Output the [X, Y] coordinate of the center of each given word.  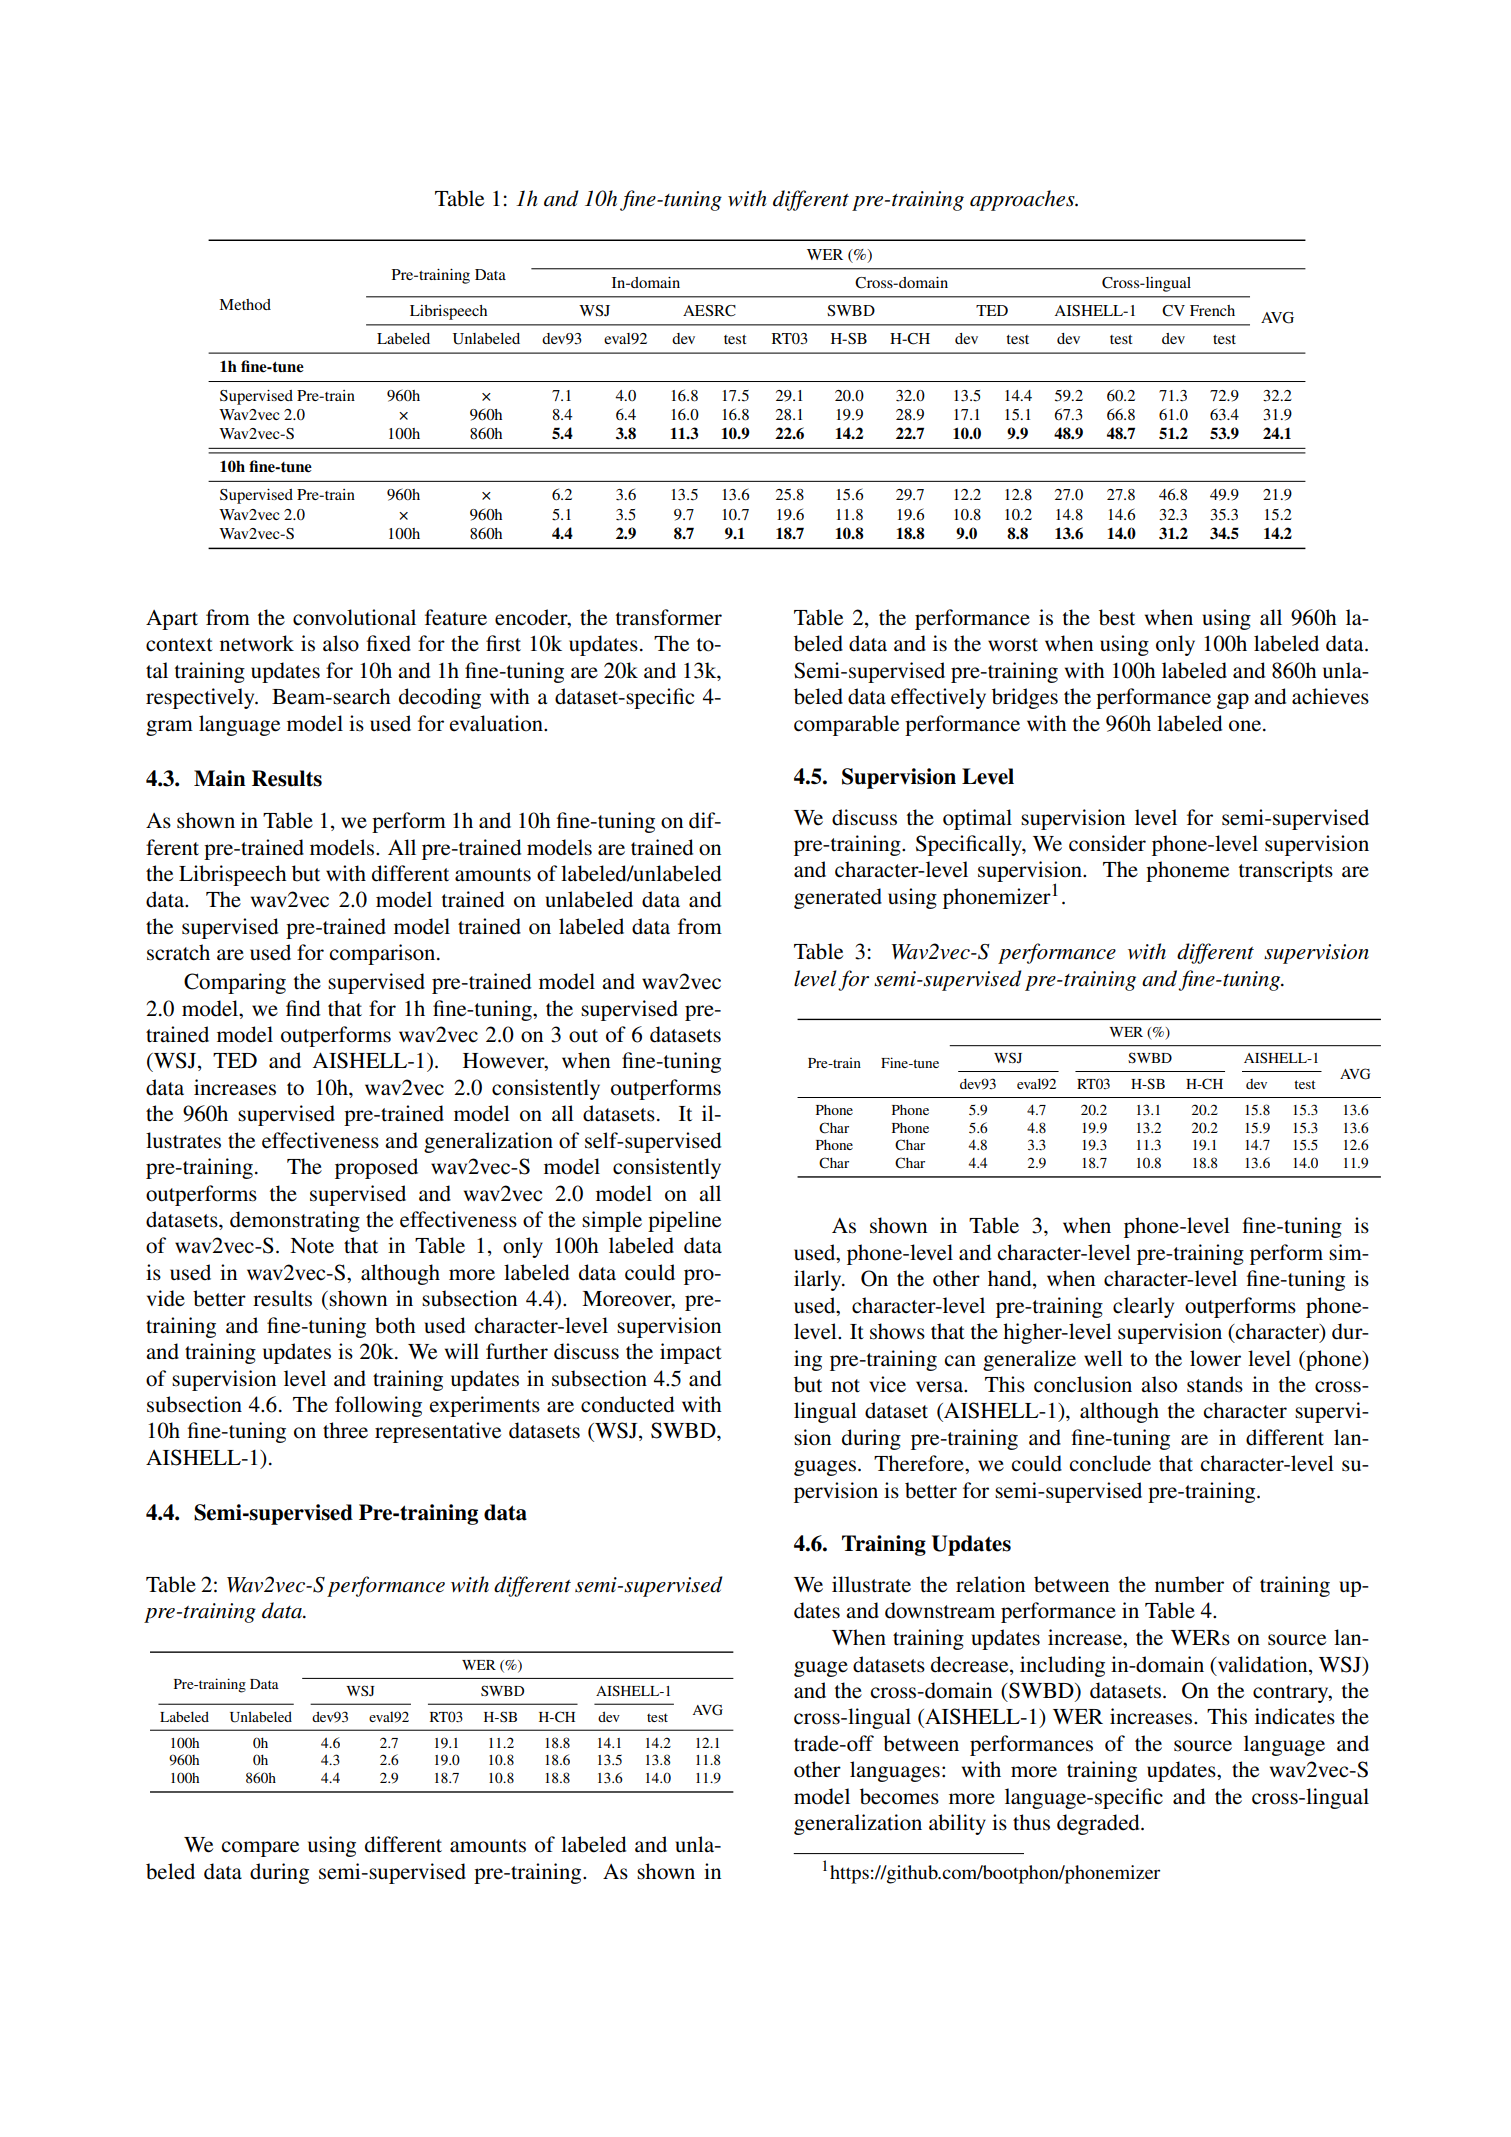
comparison [383, 954]
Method [245, 304]
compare [260, 1849]
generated [838, 898]
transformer [669, 617]
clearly [1143, 1307]
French [1212, 310]
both [395, 1325]
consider [1107, 843]
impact [691, 1353]
